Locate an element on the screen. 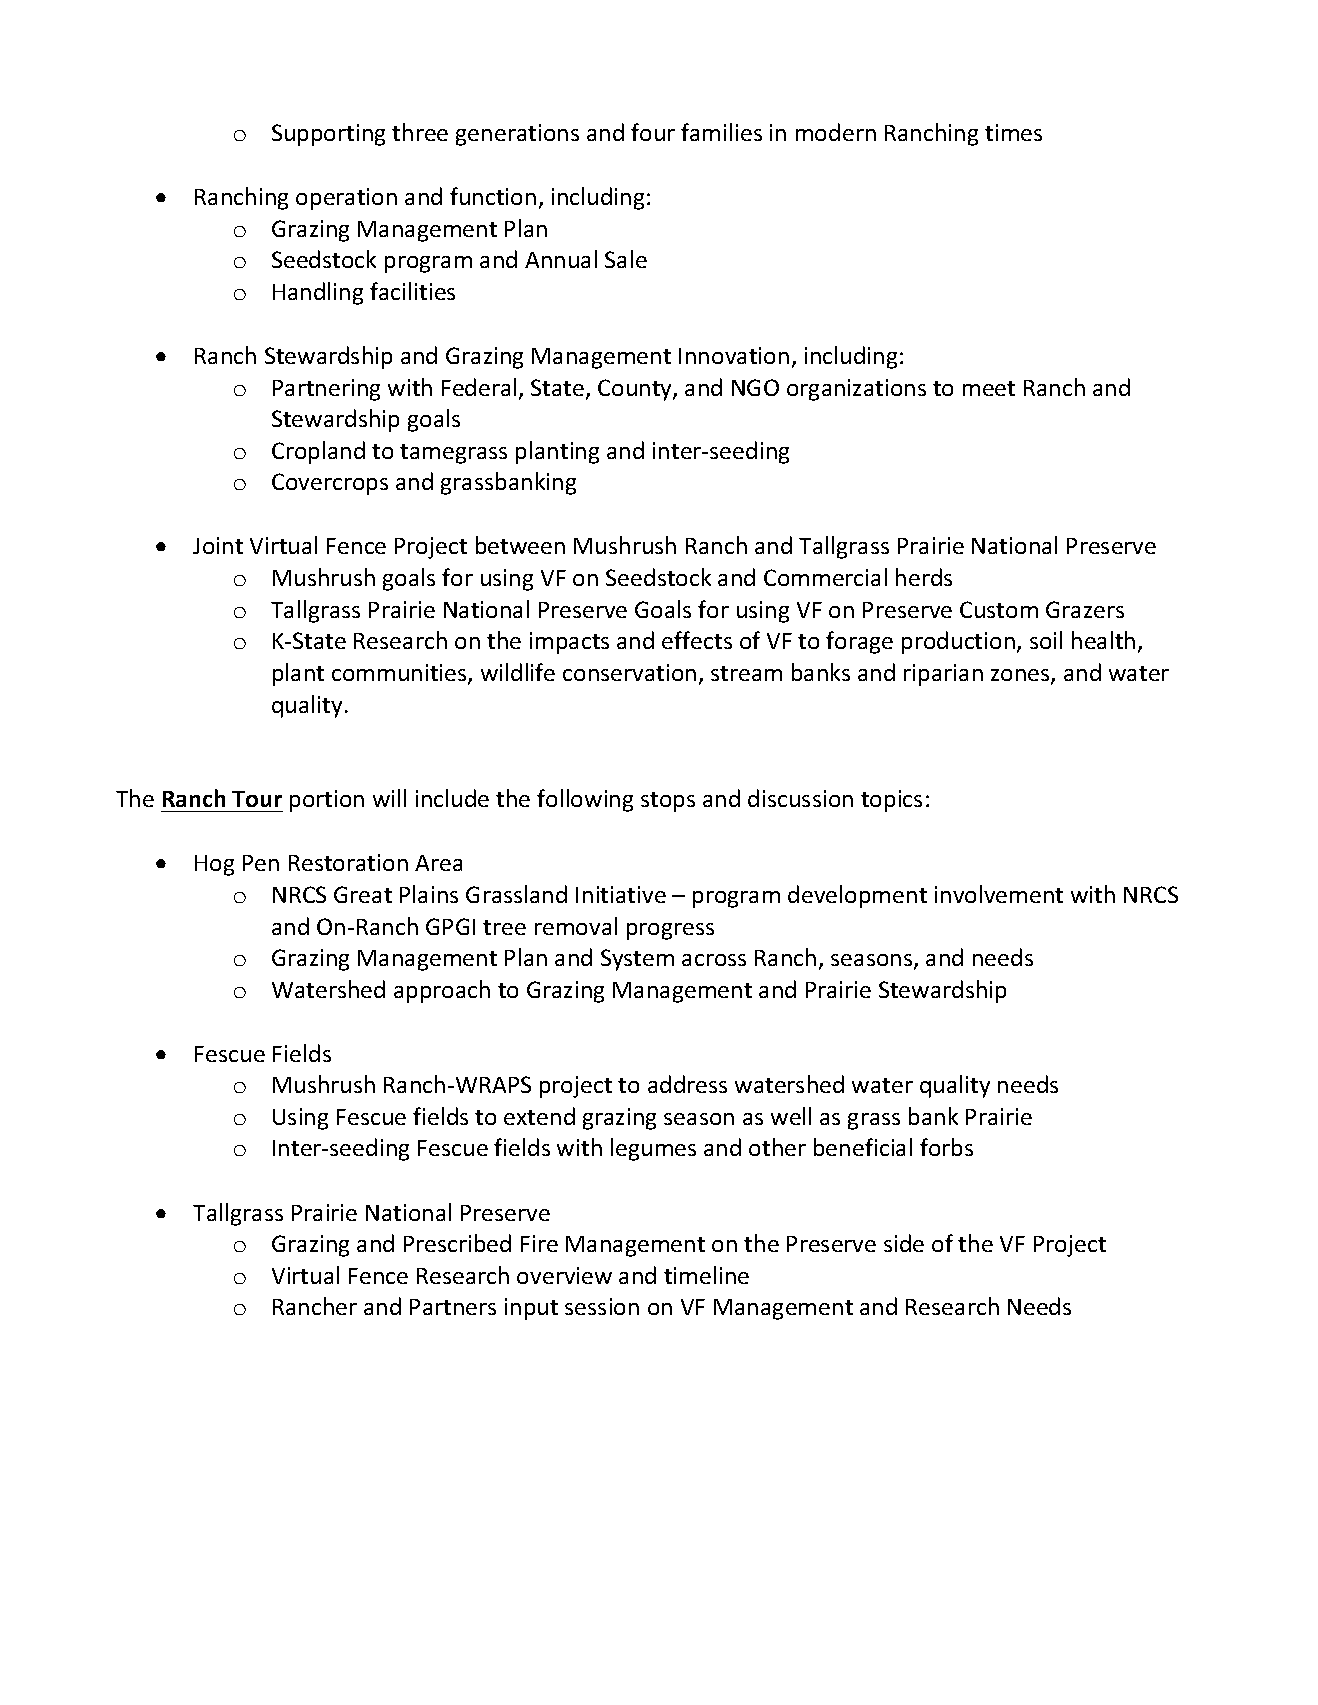  Supporting is located at coordinates (328, 135).
